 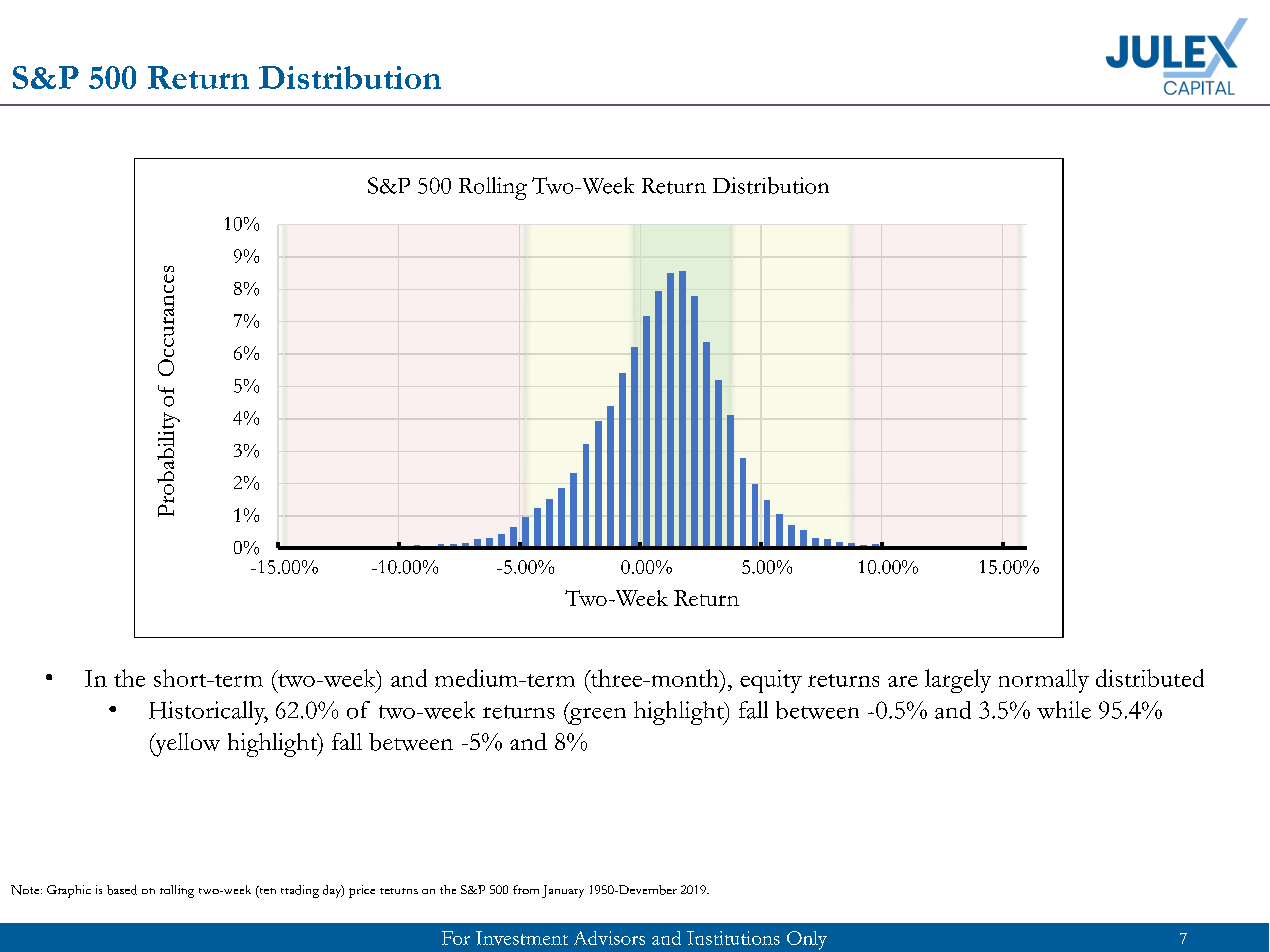 I want to click on yellow, so click(x=186, y=745).
